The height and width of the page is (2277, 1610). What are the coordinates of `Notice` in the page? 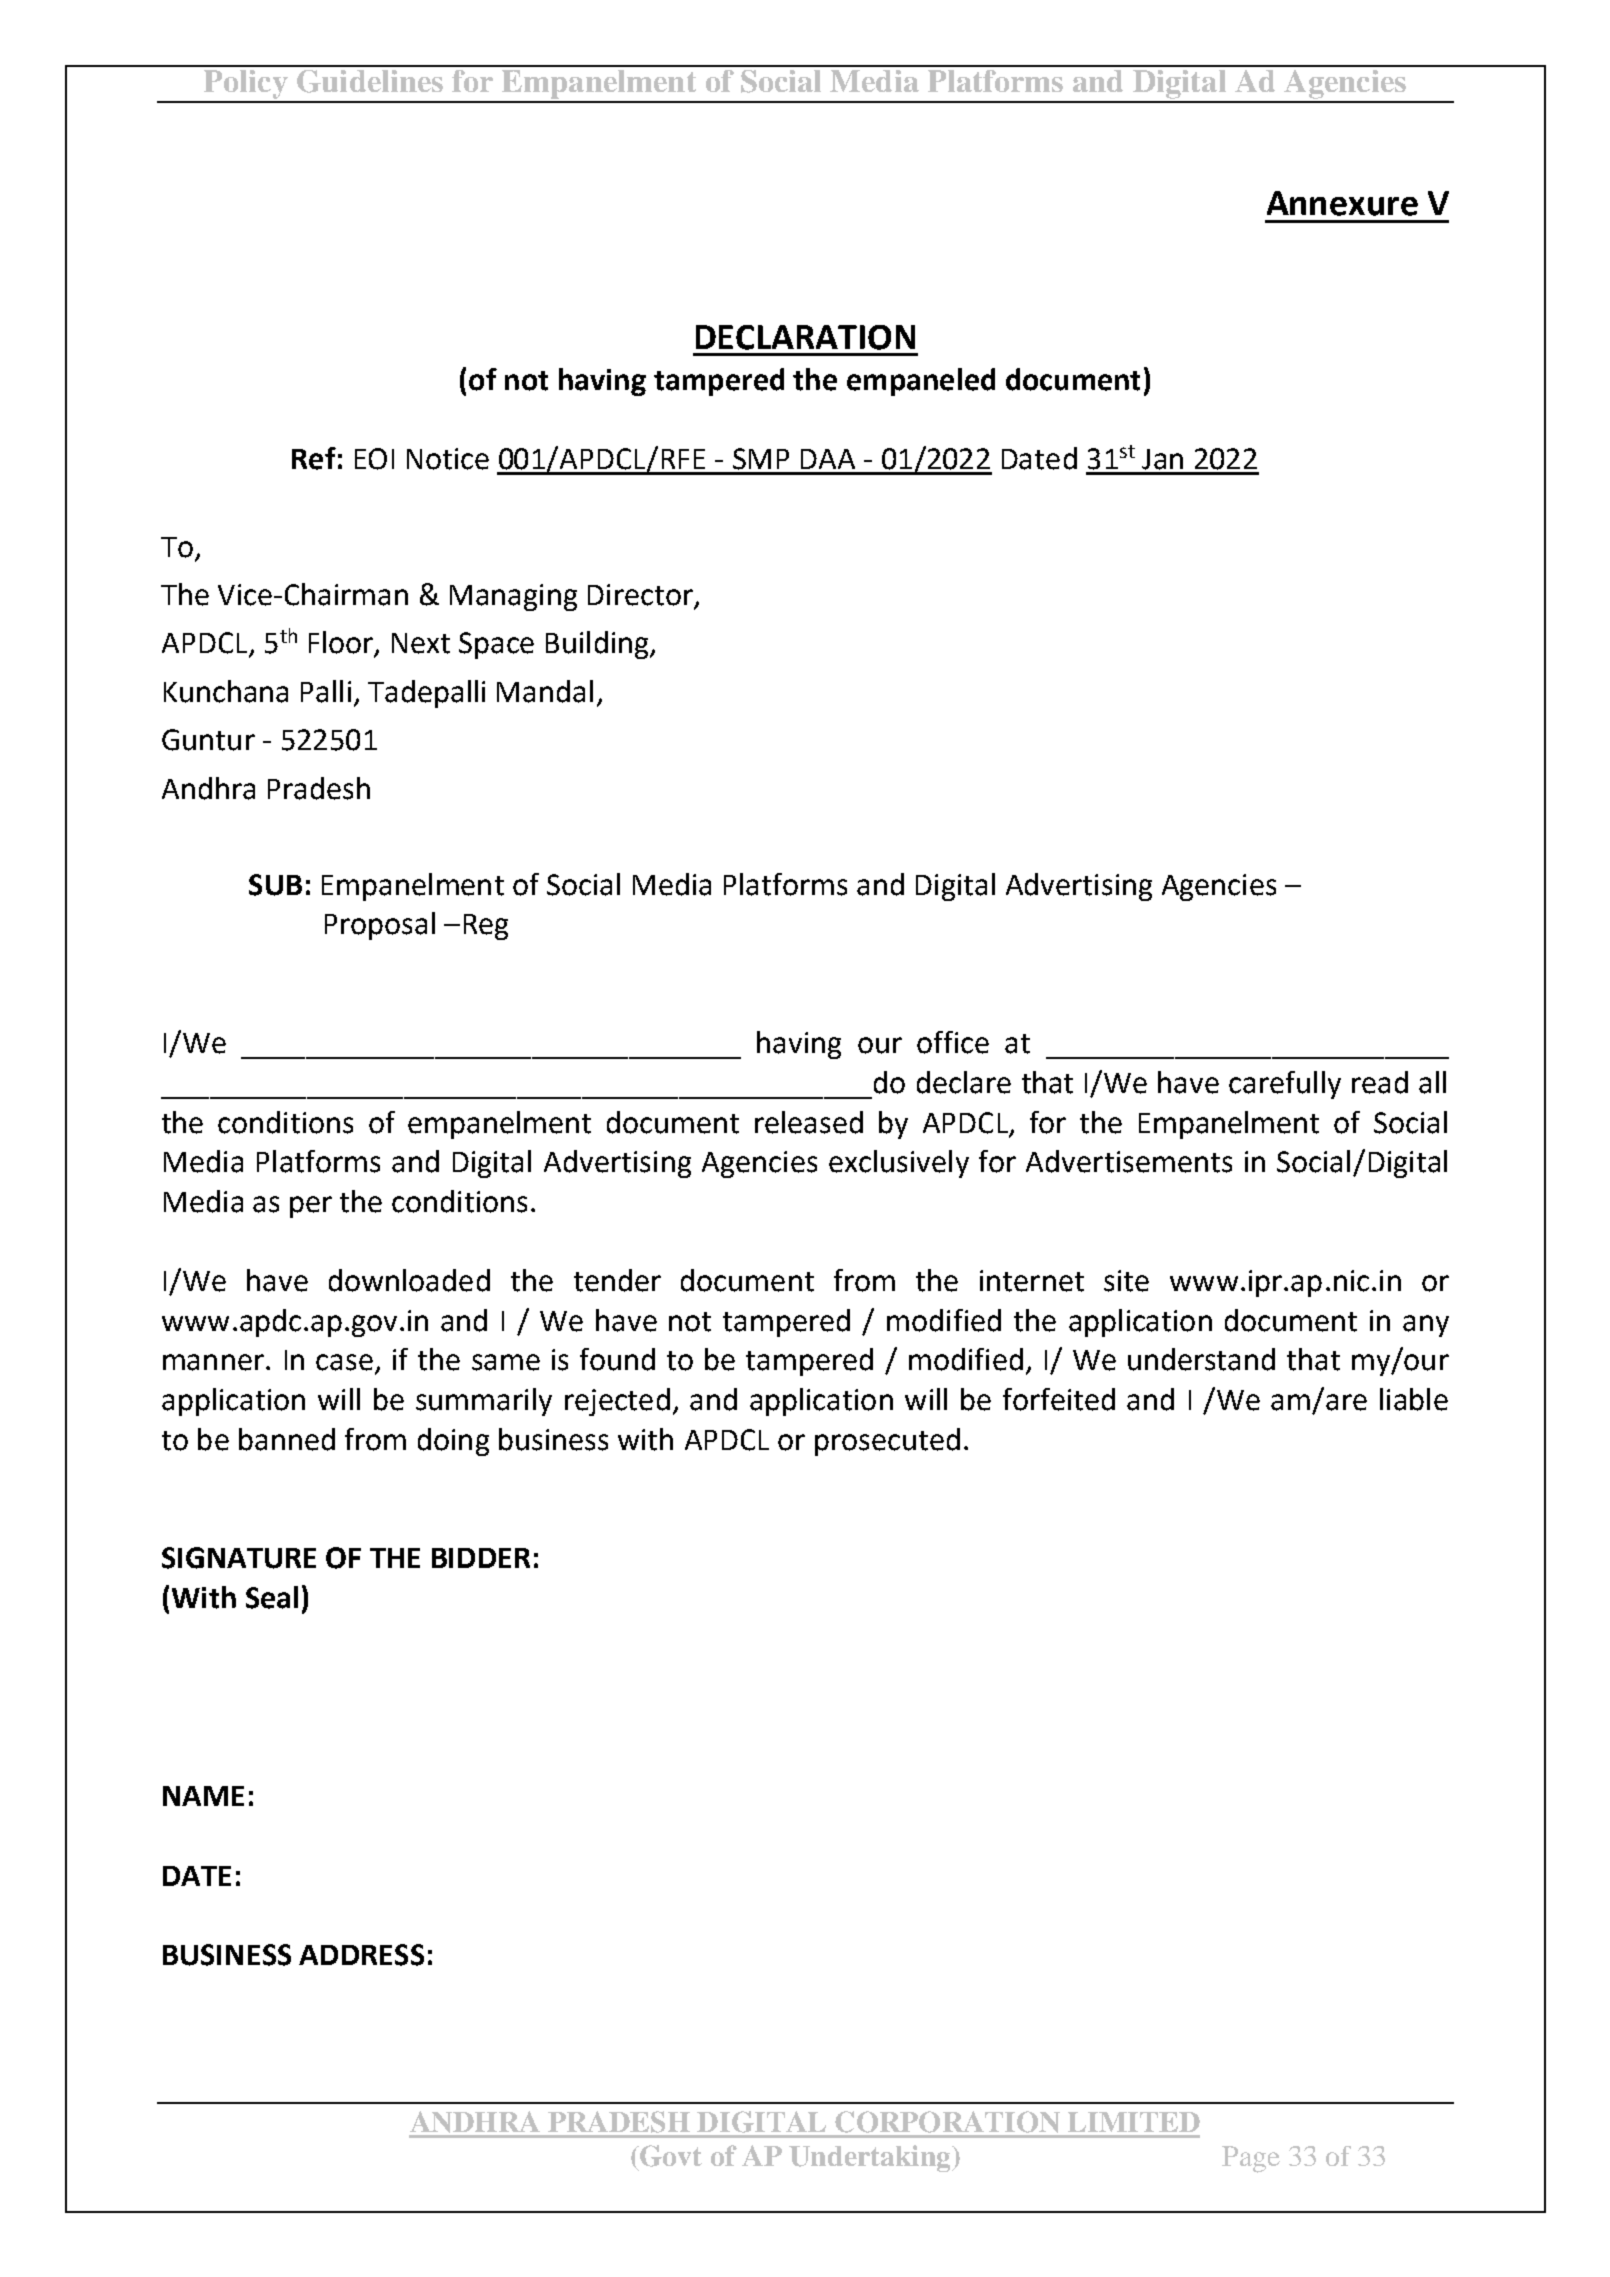 It's located at (448, 459).
